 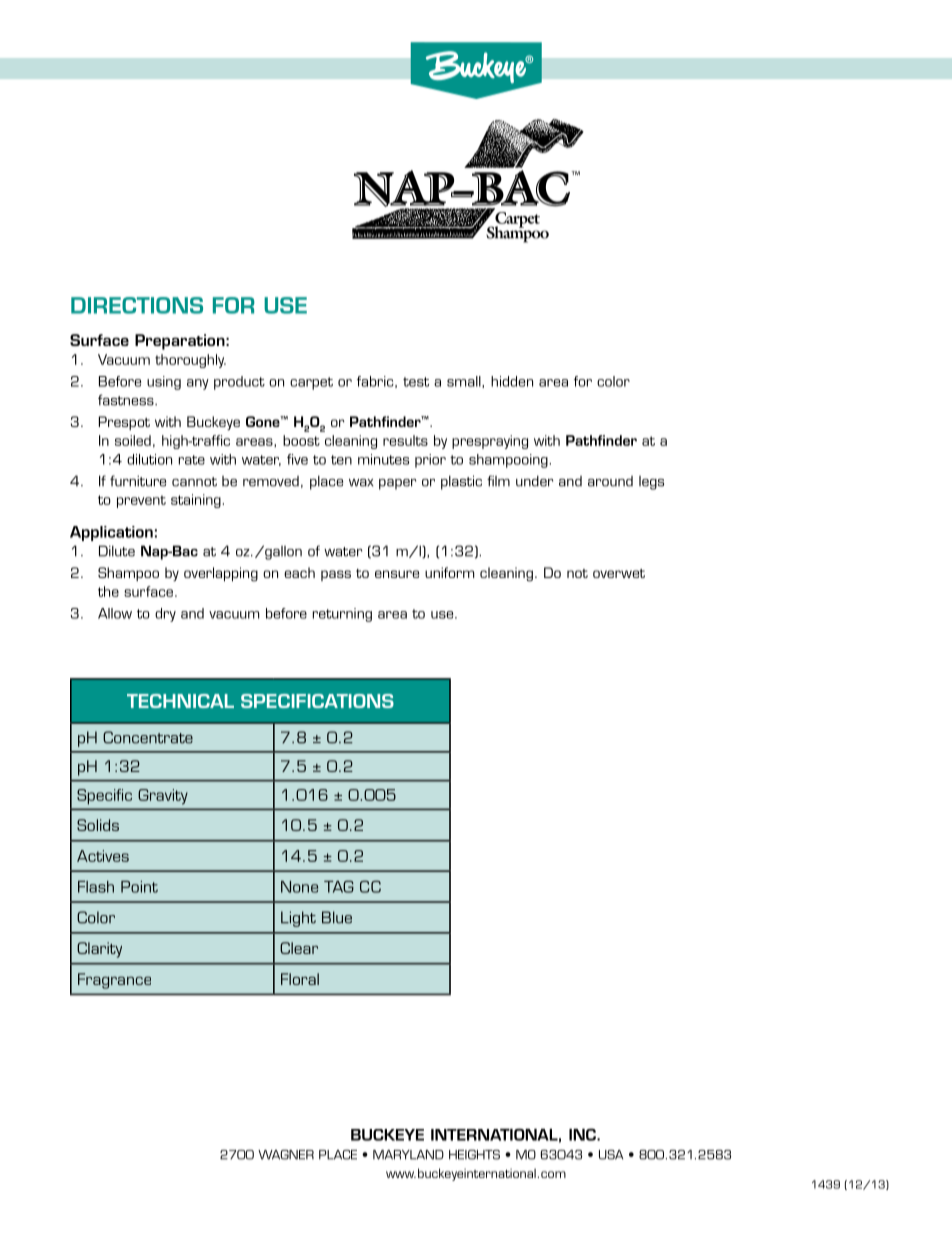 I want to click on ensure, so click(x=397, y=574).
